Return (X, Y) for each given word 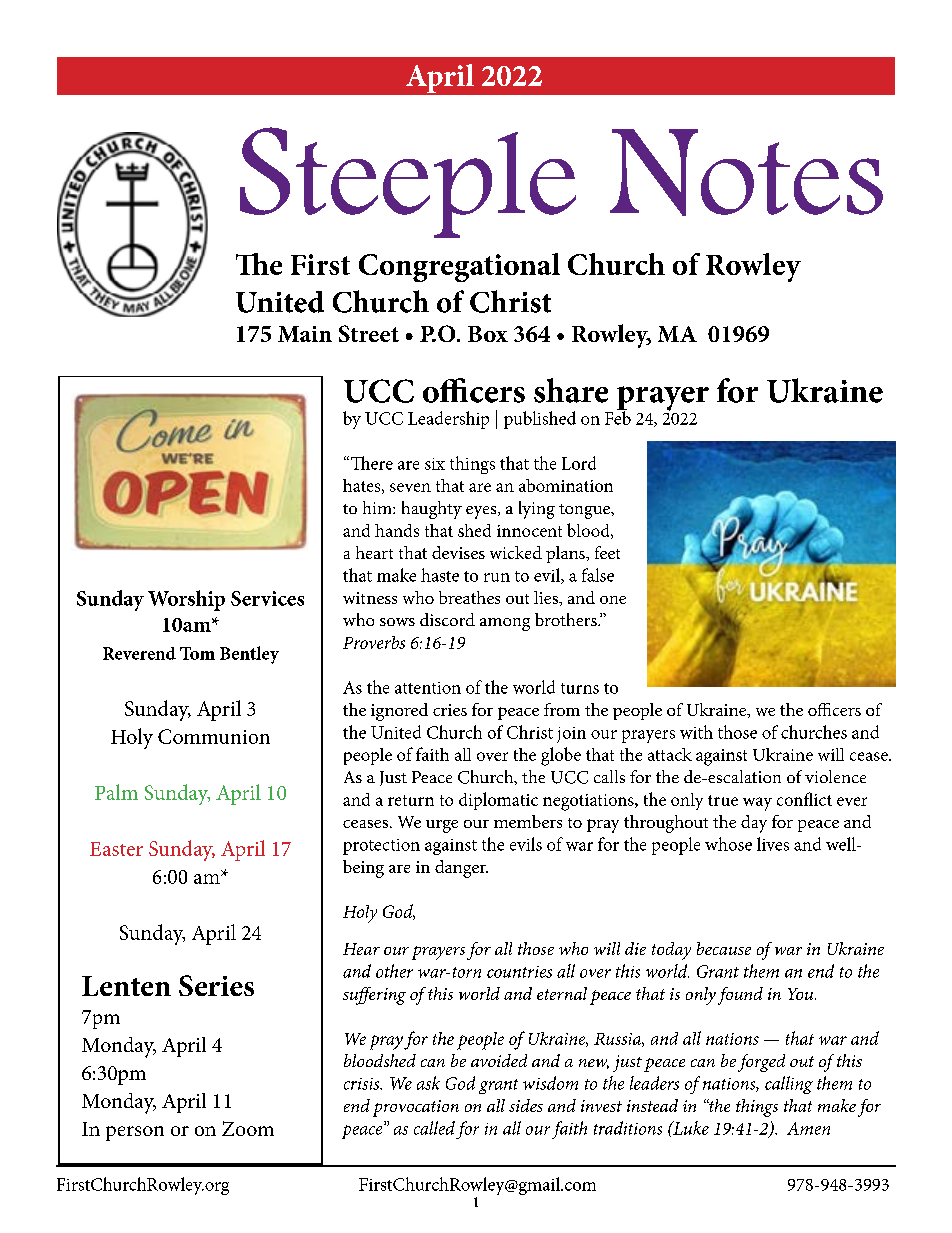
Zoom (248, 1128)
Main (305, 334)
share (571, 390)
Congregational (459, 267)
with (696, 732)
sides (526, 1105)
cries (450, 710)
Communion (214, 736)
